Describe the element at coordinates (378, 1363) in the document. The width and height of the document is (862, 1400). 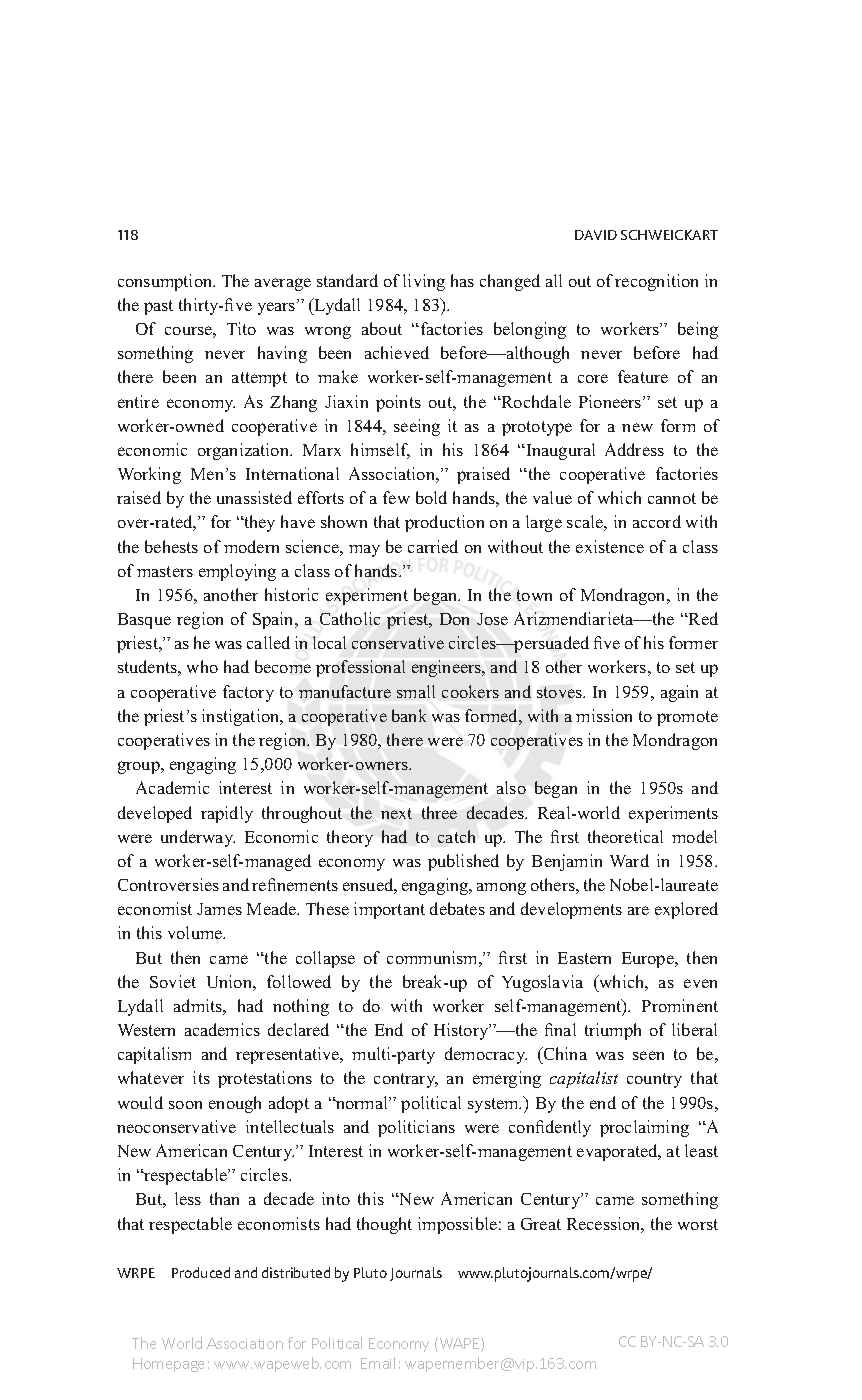
I see `Email` at that location.
